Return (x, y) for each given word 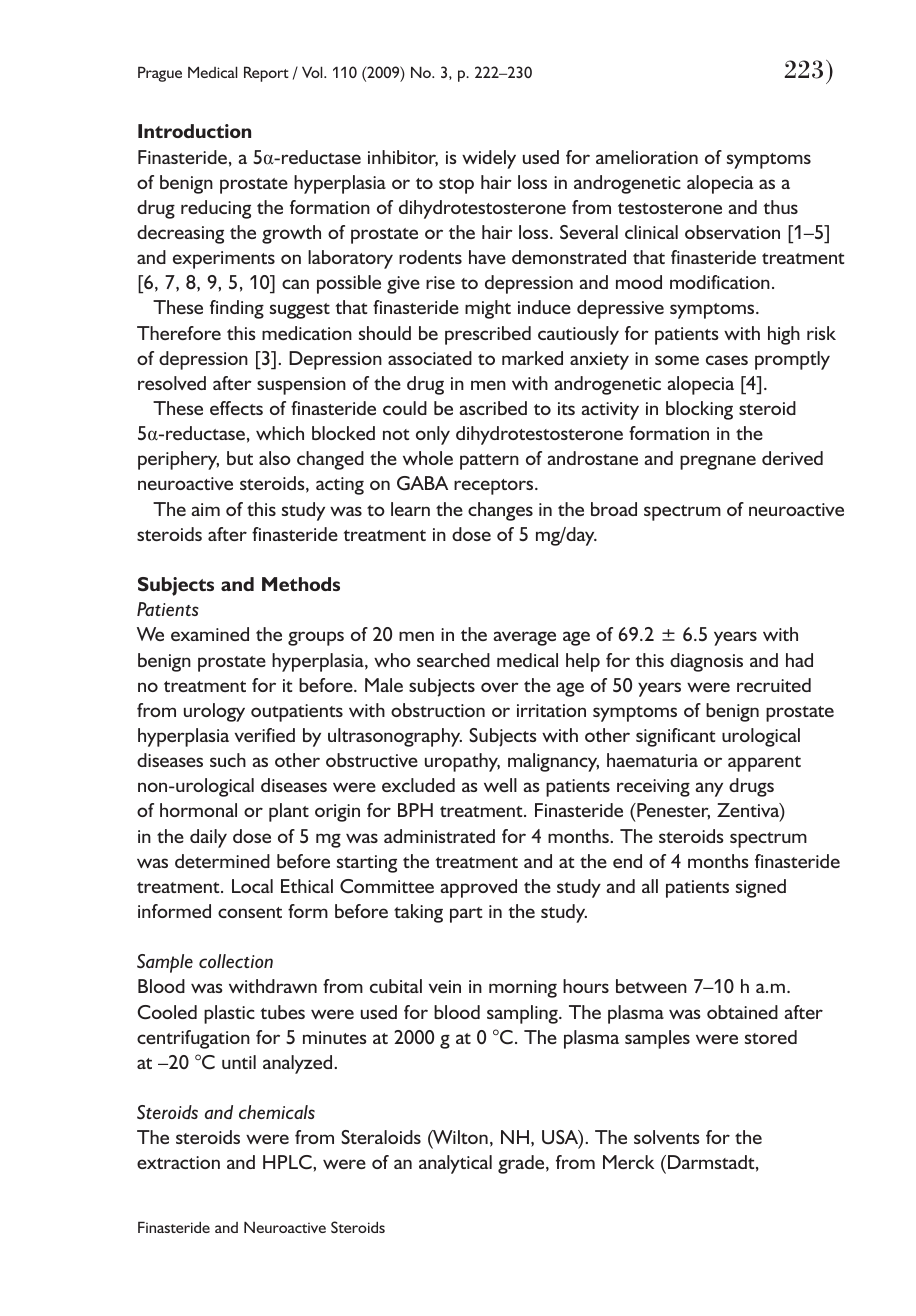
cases (727, 360)
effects (236, 408)
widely (489, 159)
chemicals (277, 1112)
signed (761, 888)
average (525, 638)
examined (210, 634)
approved (479, 888)
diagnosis (706, 662)
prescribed (488, 335)
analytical (455, 1164)
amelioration (647, 157)
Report (266, 74)
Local (252, 886)
